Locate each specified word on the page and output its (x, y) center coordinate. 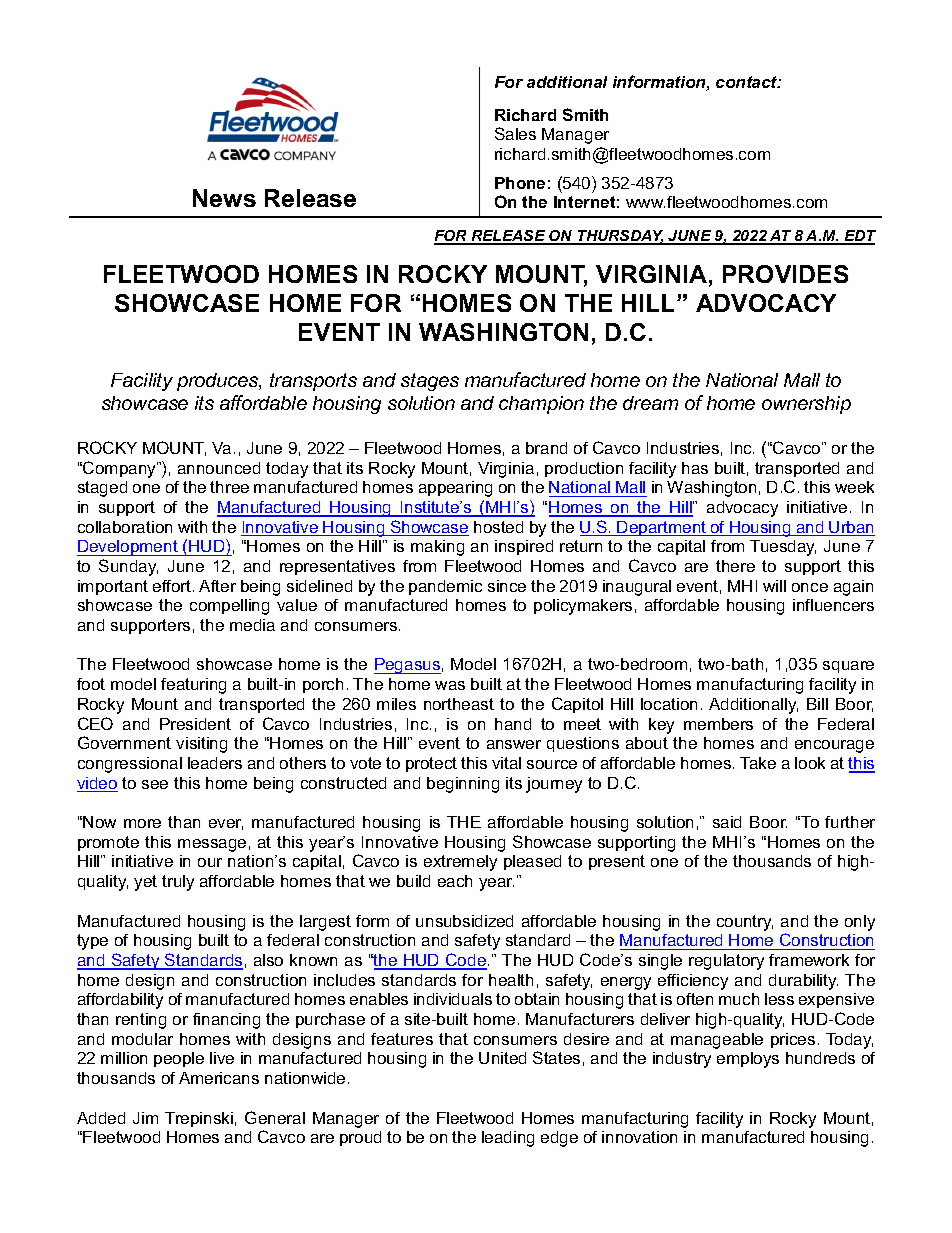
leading (508, 1139)
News (224, 198)
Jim (145, 1118)
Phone (520, 183)
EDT (859, 237)
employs (748, 1060)
